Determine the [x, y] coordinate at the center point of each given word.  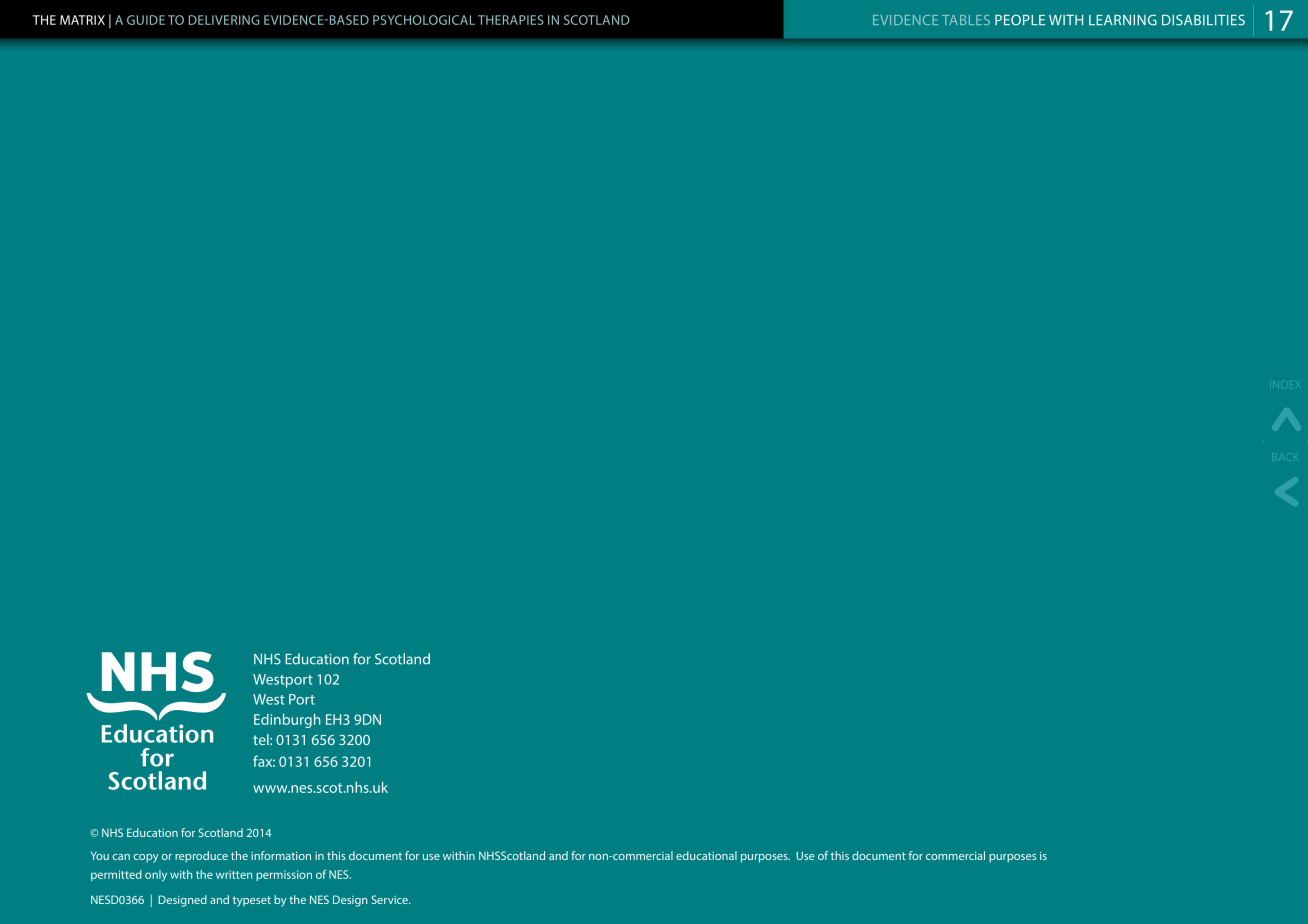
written [234, 874]
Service [390, 899]
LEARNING [1123, 20]
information [281, 855]
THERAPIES [510, 20]
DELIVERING [224, 20]
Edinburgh [287, 721]
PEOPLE [1020, 20]
